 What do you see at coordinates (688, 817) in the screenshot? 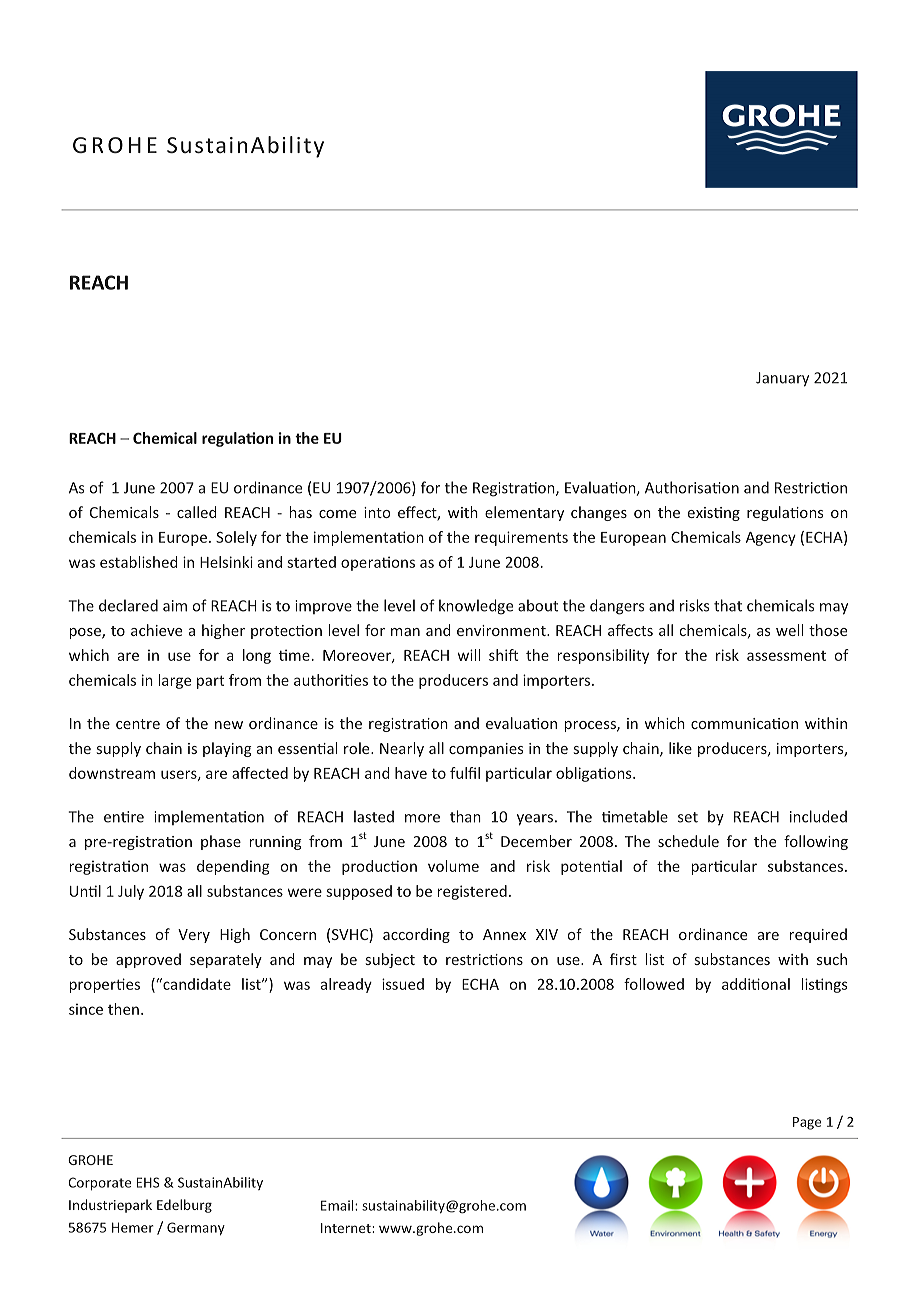
I see `set` at bounding box center [688, 817].
